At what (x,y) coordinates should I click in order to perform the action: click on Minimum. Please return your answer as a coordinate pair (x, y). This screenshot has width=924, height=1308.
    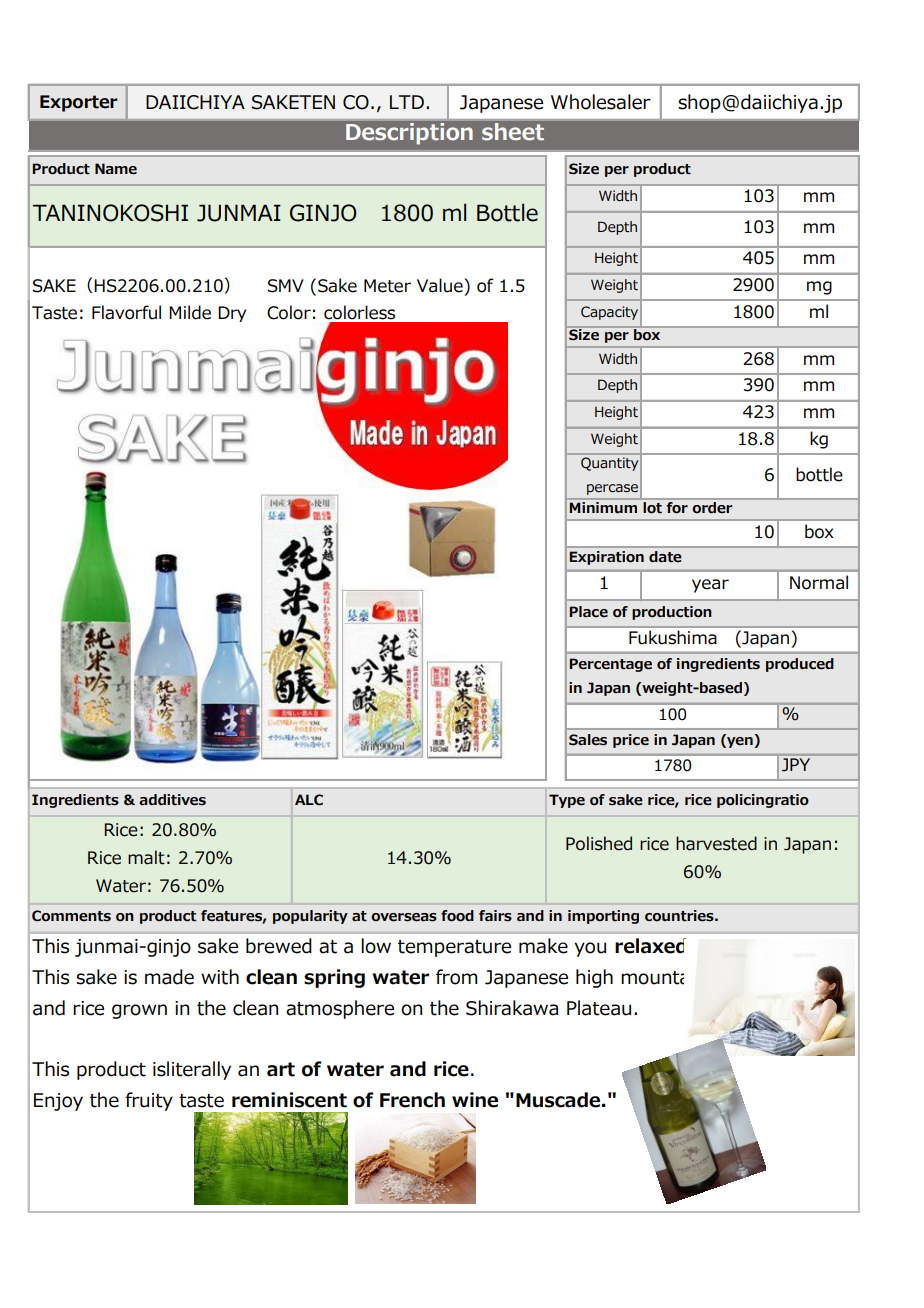
    Looking at the image, I should click on (603, 507).
